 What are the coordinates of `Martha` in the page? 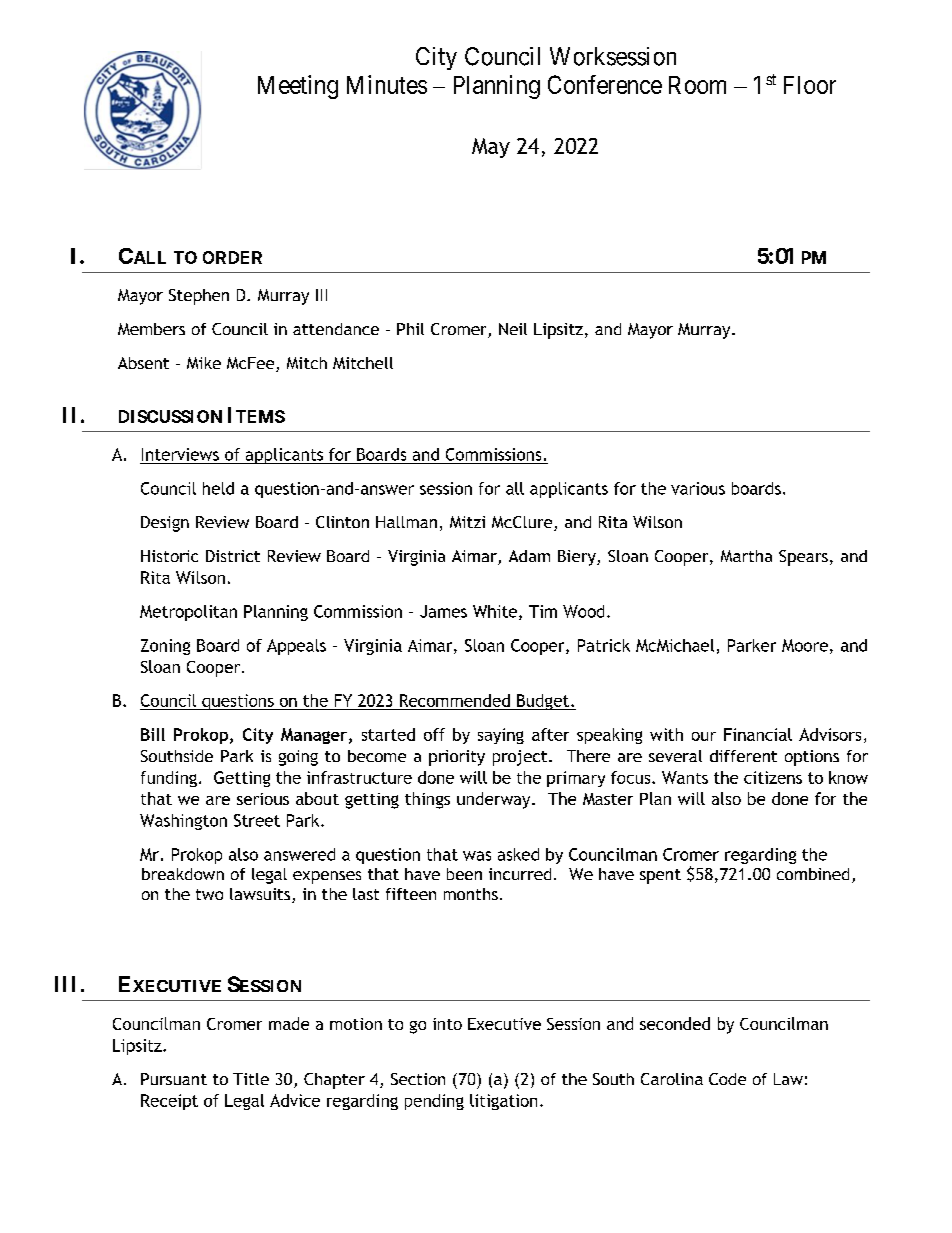 It's located at (746, 556).
